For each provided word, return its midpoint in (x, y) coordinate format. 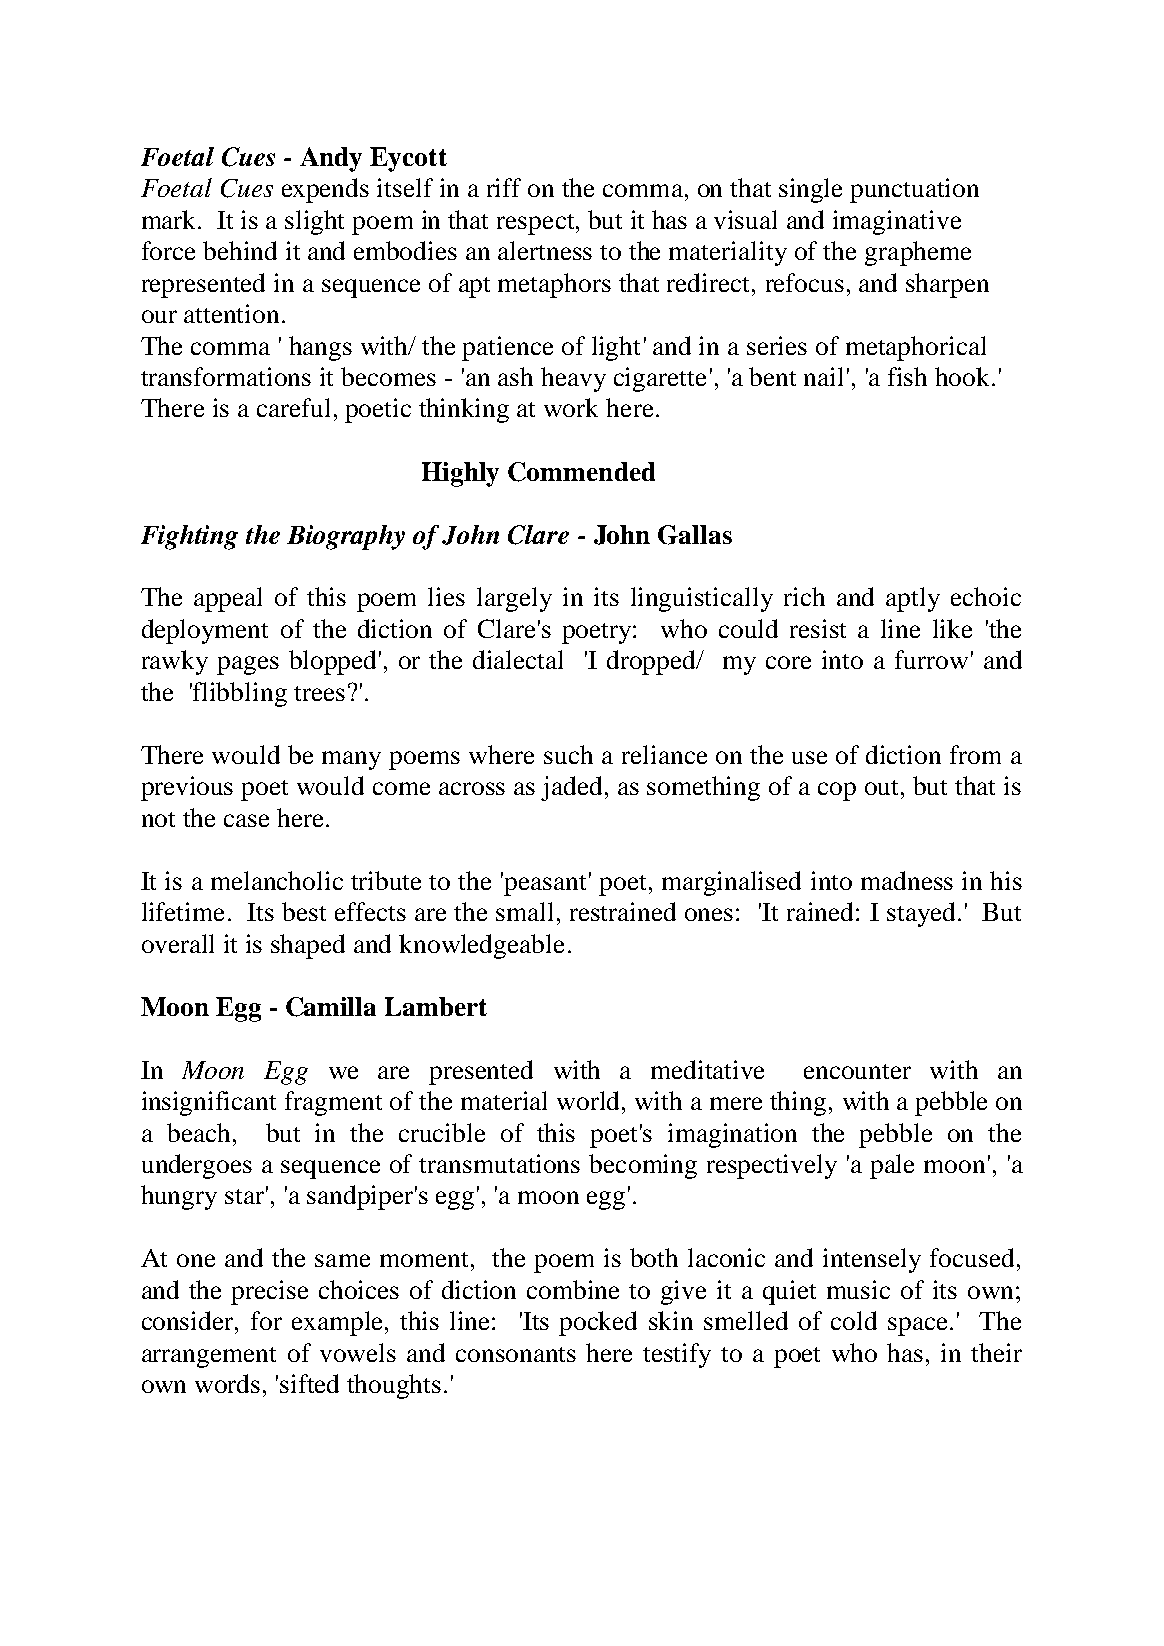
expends (325, 190)
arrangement (209, 1357)
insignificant (209, 1103)
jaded (573, 788)
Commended (581, 472)
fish (907, 376)
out (883, 787)
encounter (857, 1071)
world (590, 1100)
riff (504, 187)
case (246, 820)
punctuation (914, 190)
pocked (598, 1323)
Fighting (189, 537)
